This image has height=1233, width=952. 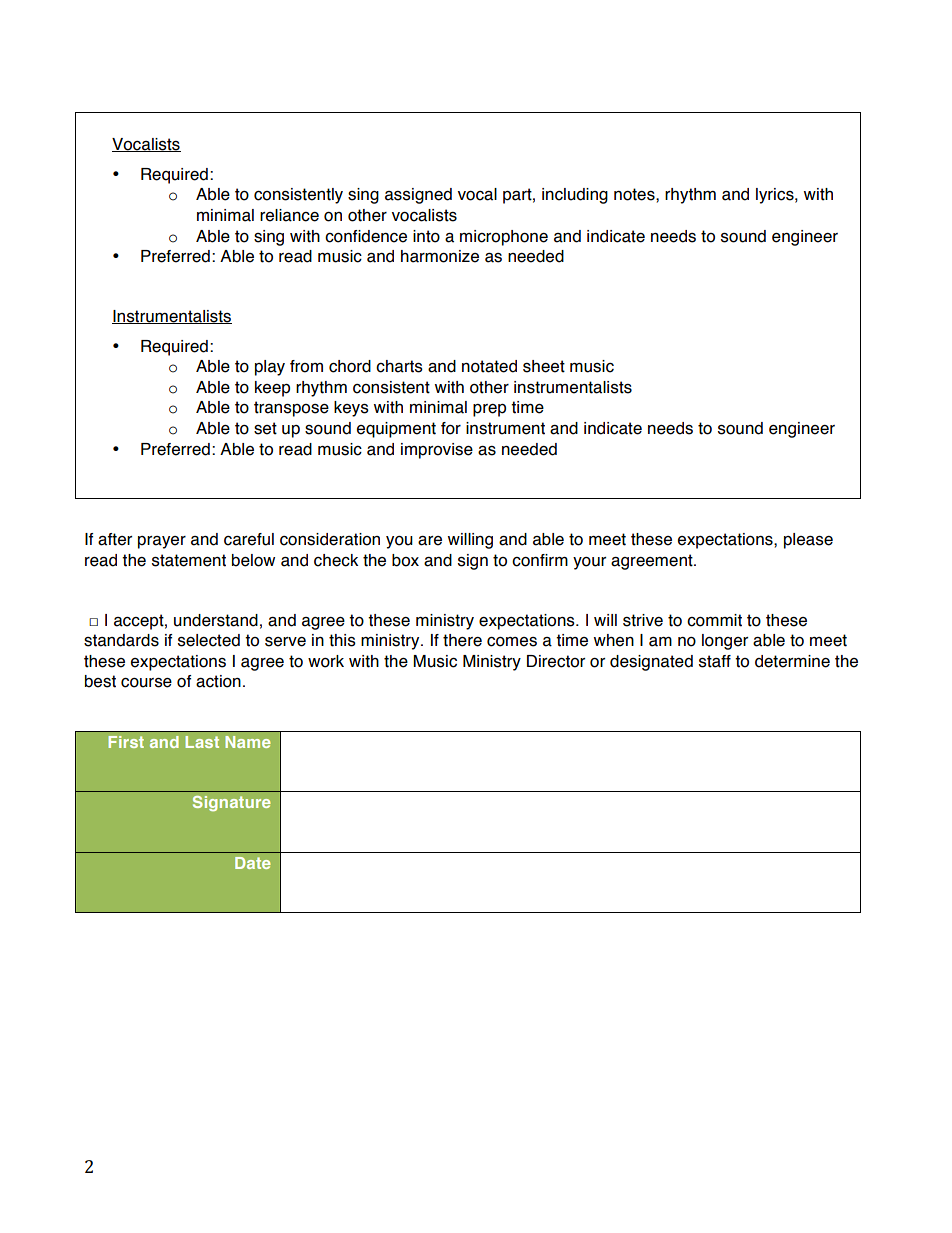 I want to click on reliance, so click(x=289, y=215).
